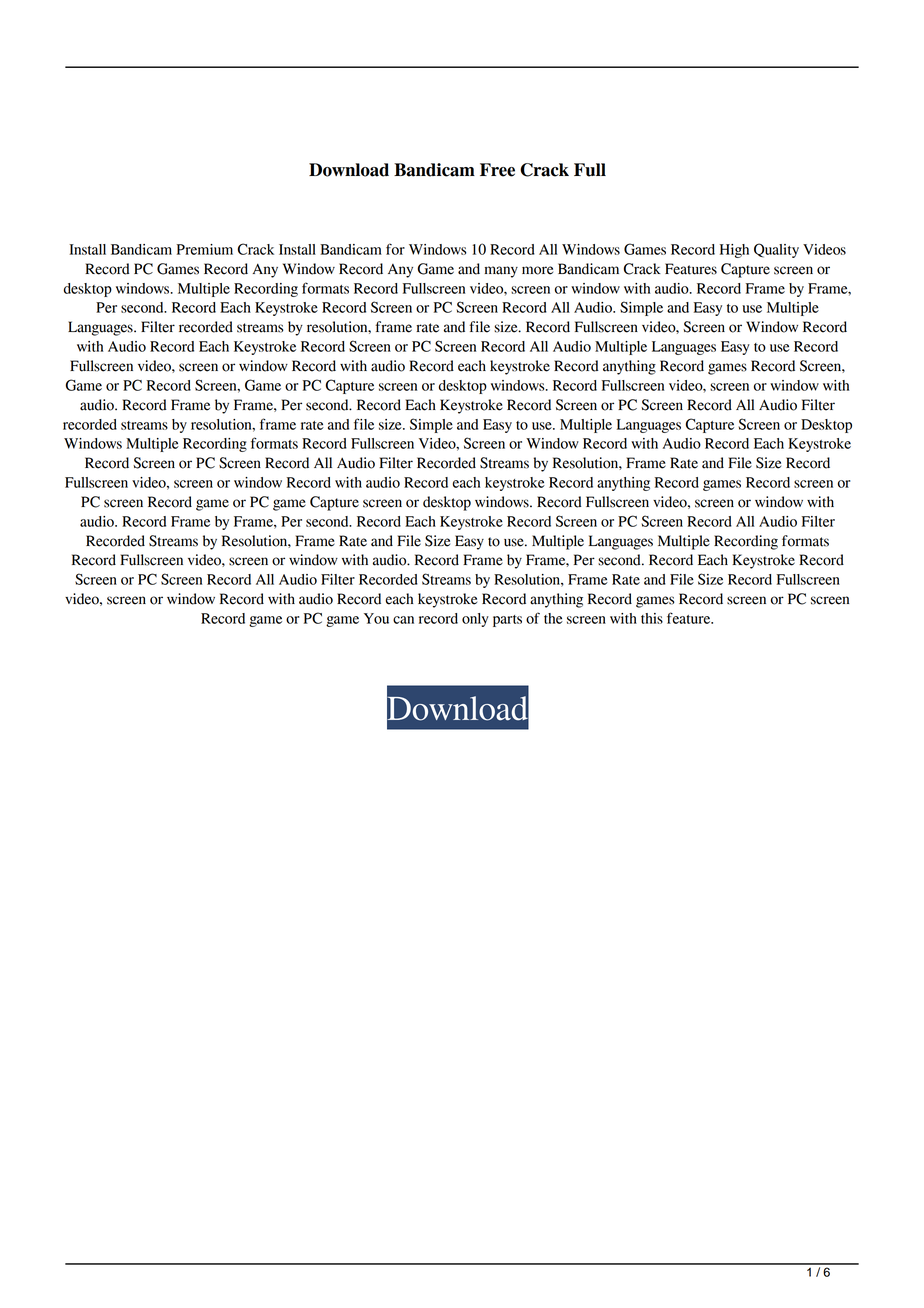 This screenshot has width=924, height=1308. What do you see at coordinates (776, 250) in the screenshot?
I see `Quality` at bounding box center [776, 250].
